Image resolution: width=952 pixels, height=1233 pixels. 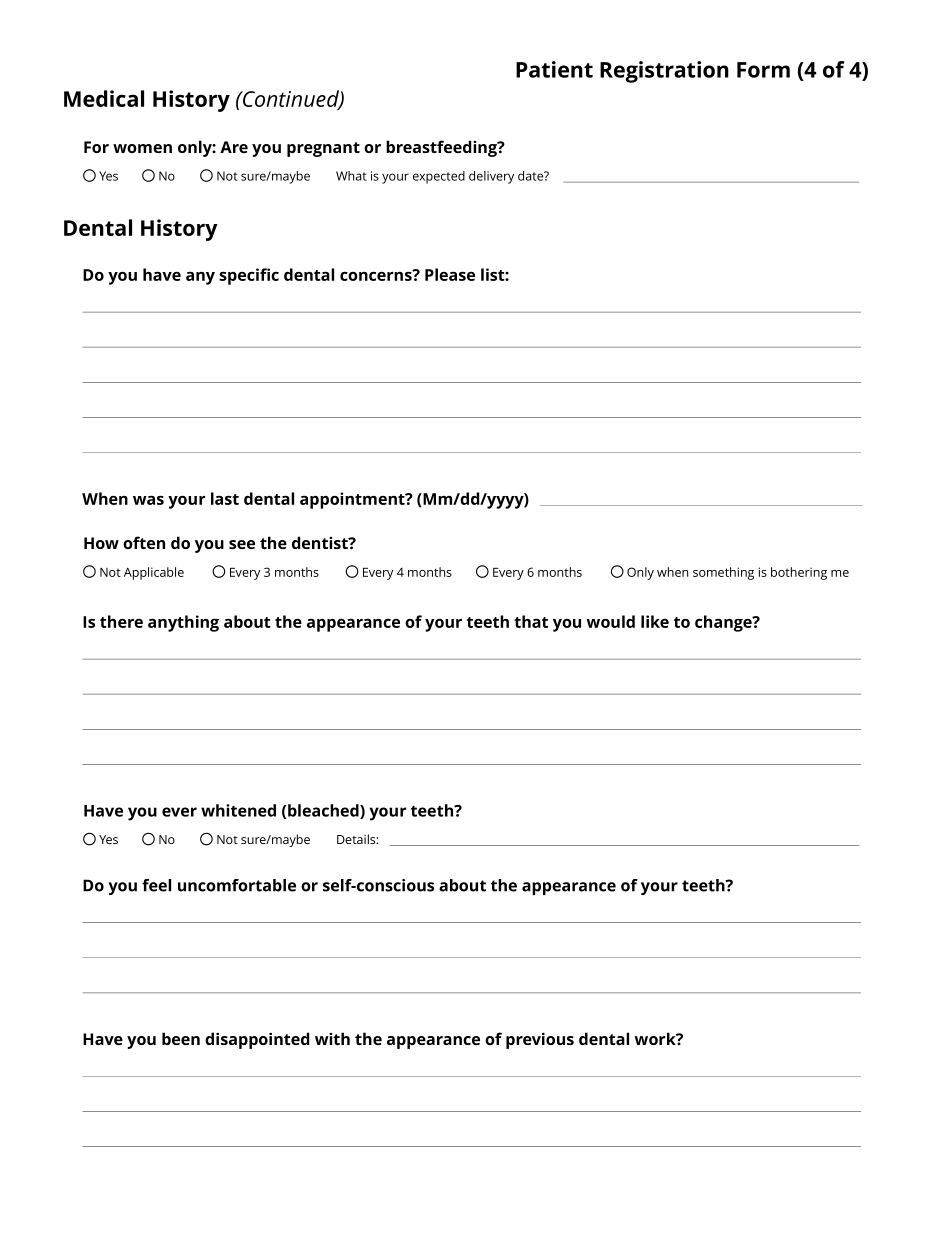 I want to click on Form, so click(x=763, y=70).
